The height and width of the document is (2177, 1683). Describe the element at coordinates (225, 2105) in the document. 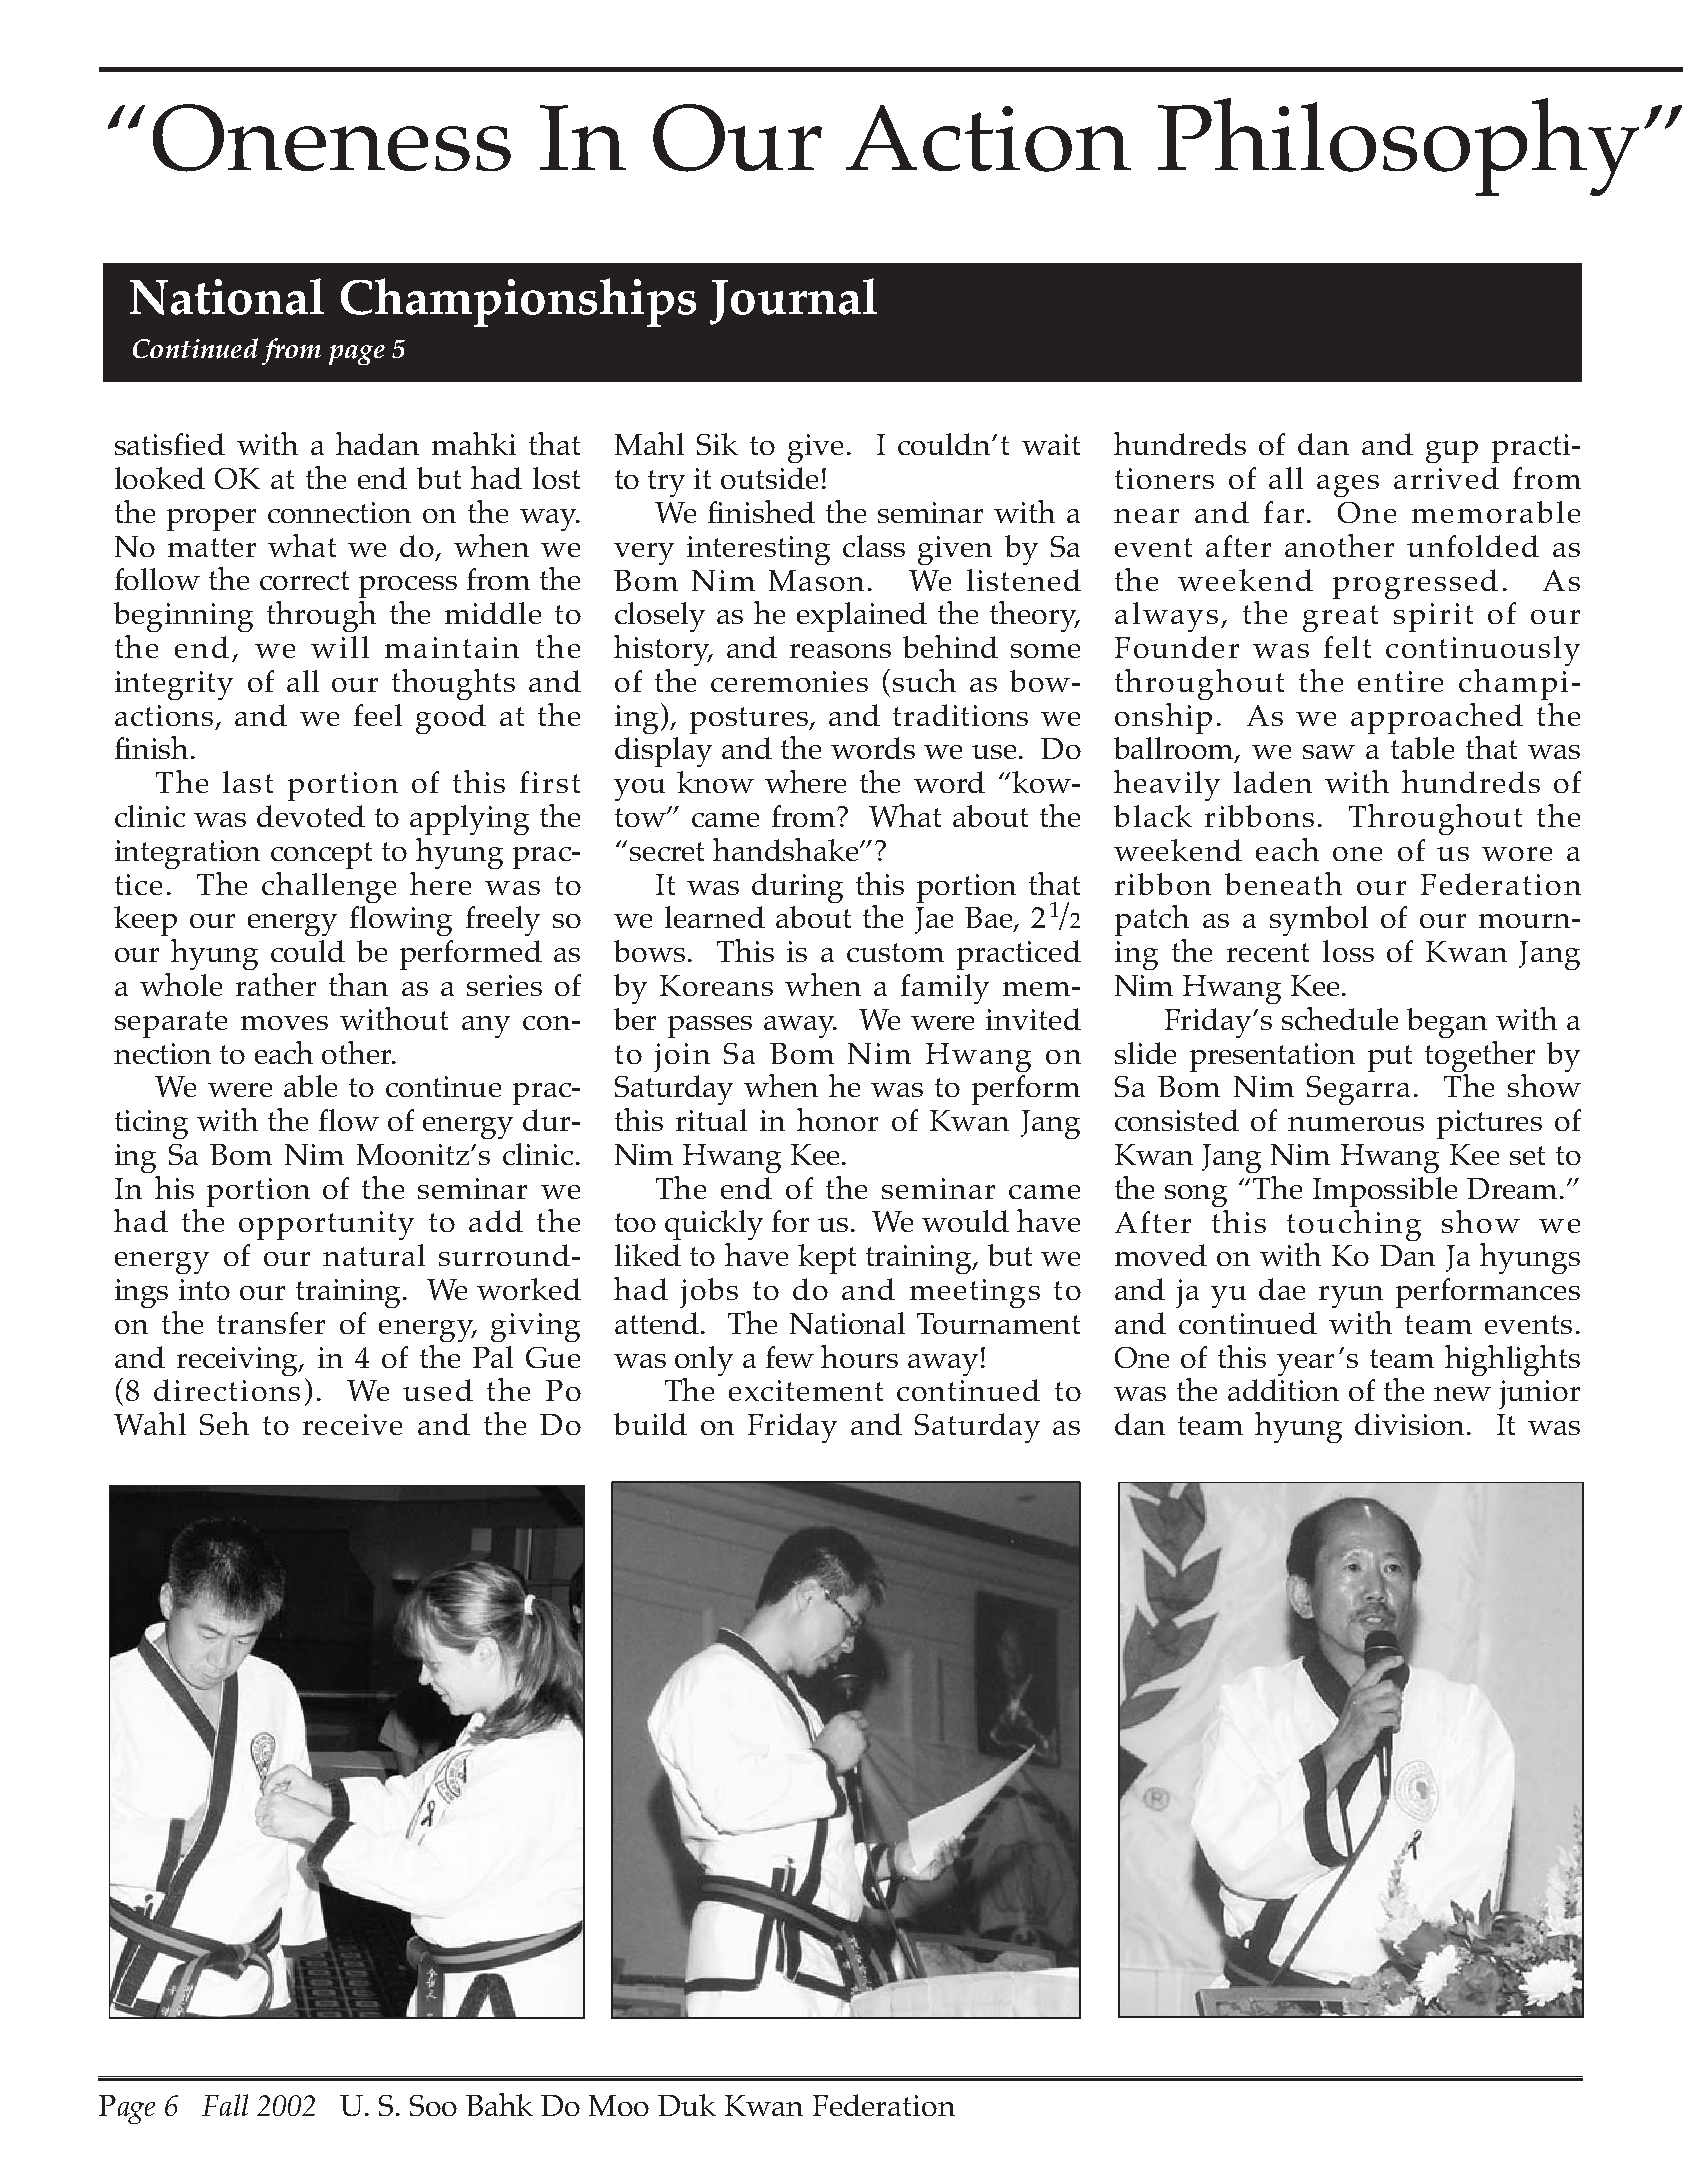

I see `Fall` at that location.
